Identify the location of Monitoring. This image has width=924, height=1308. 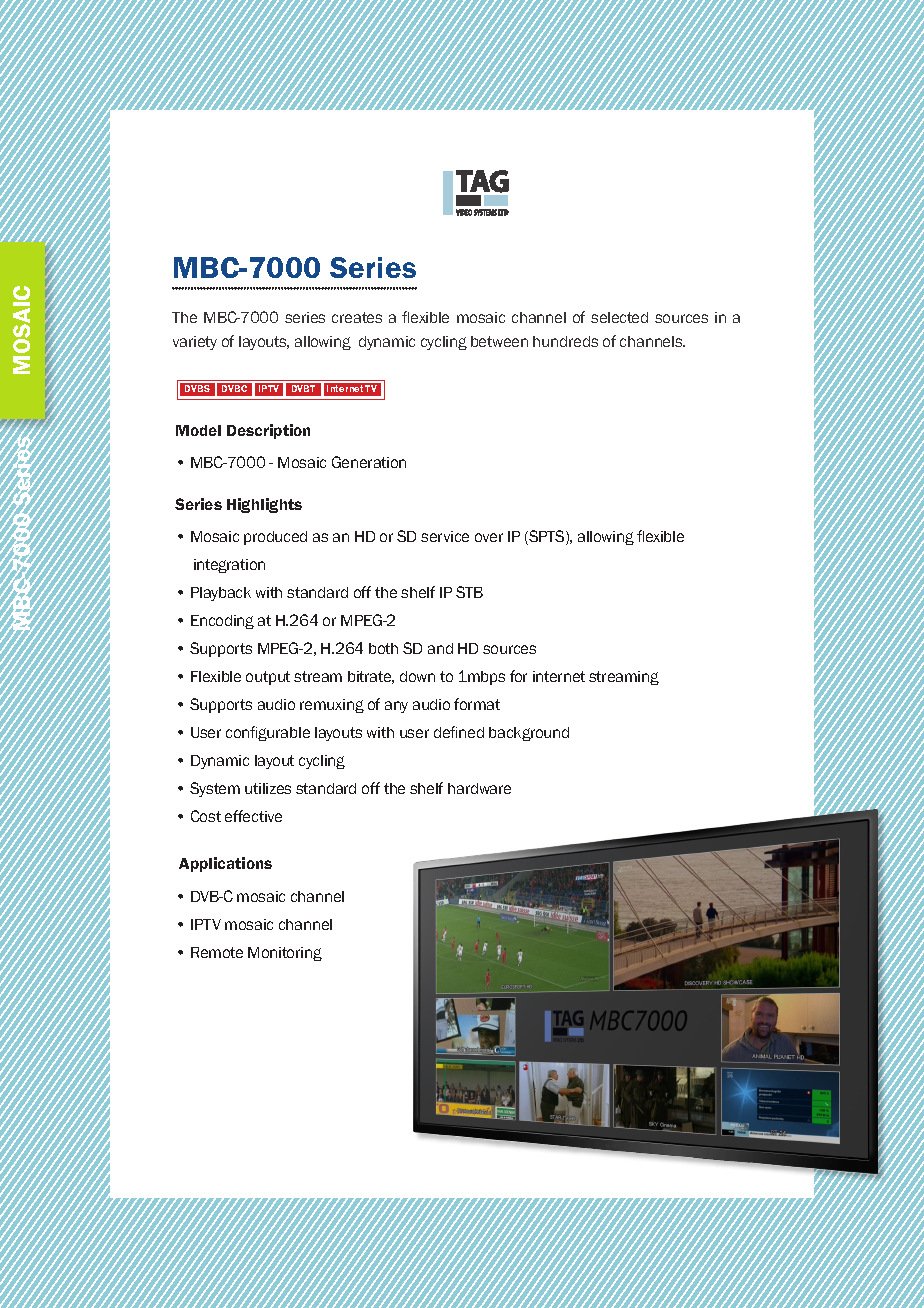
(285, 954).
